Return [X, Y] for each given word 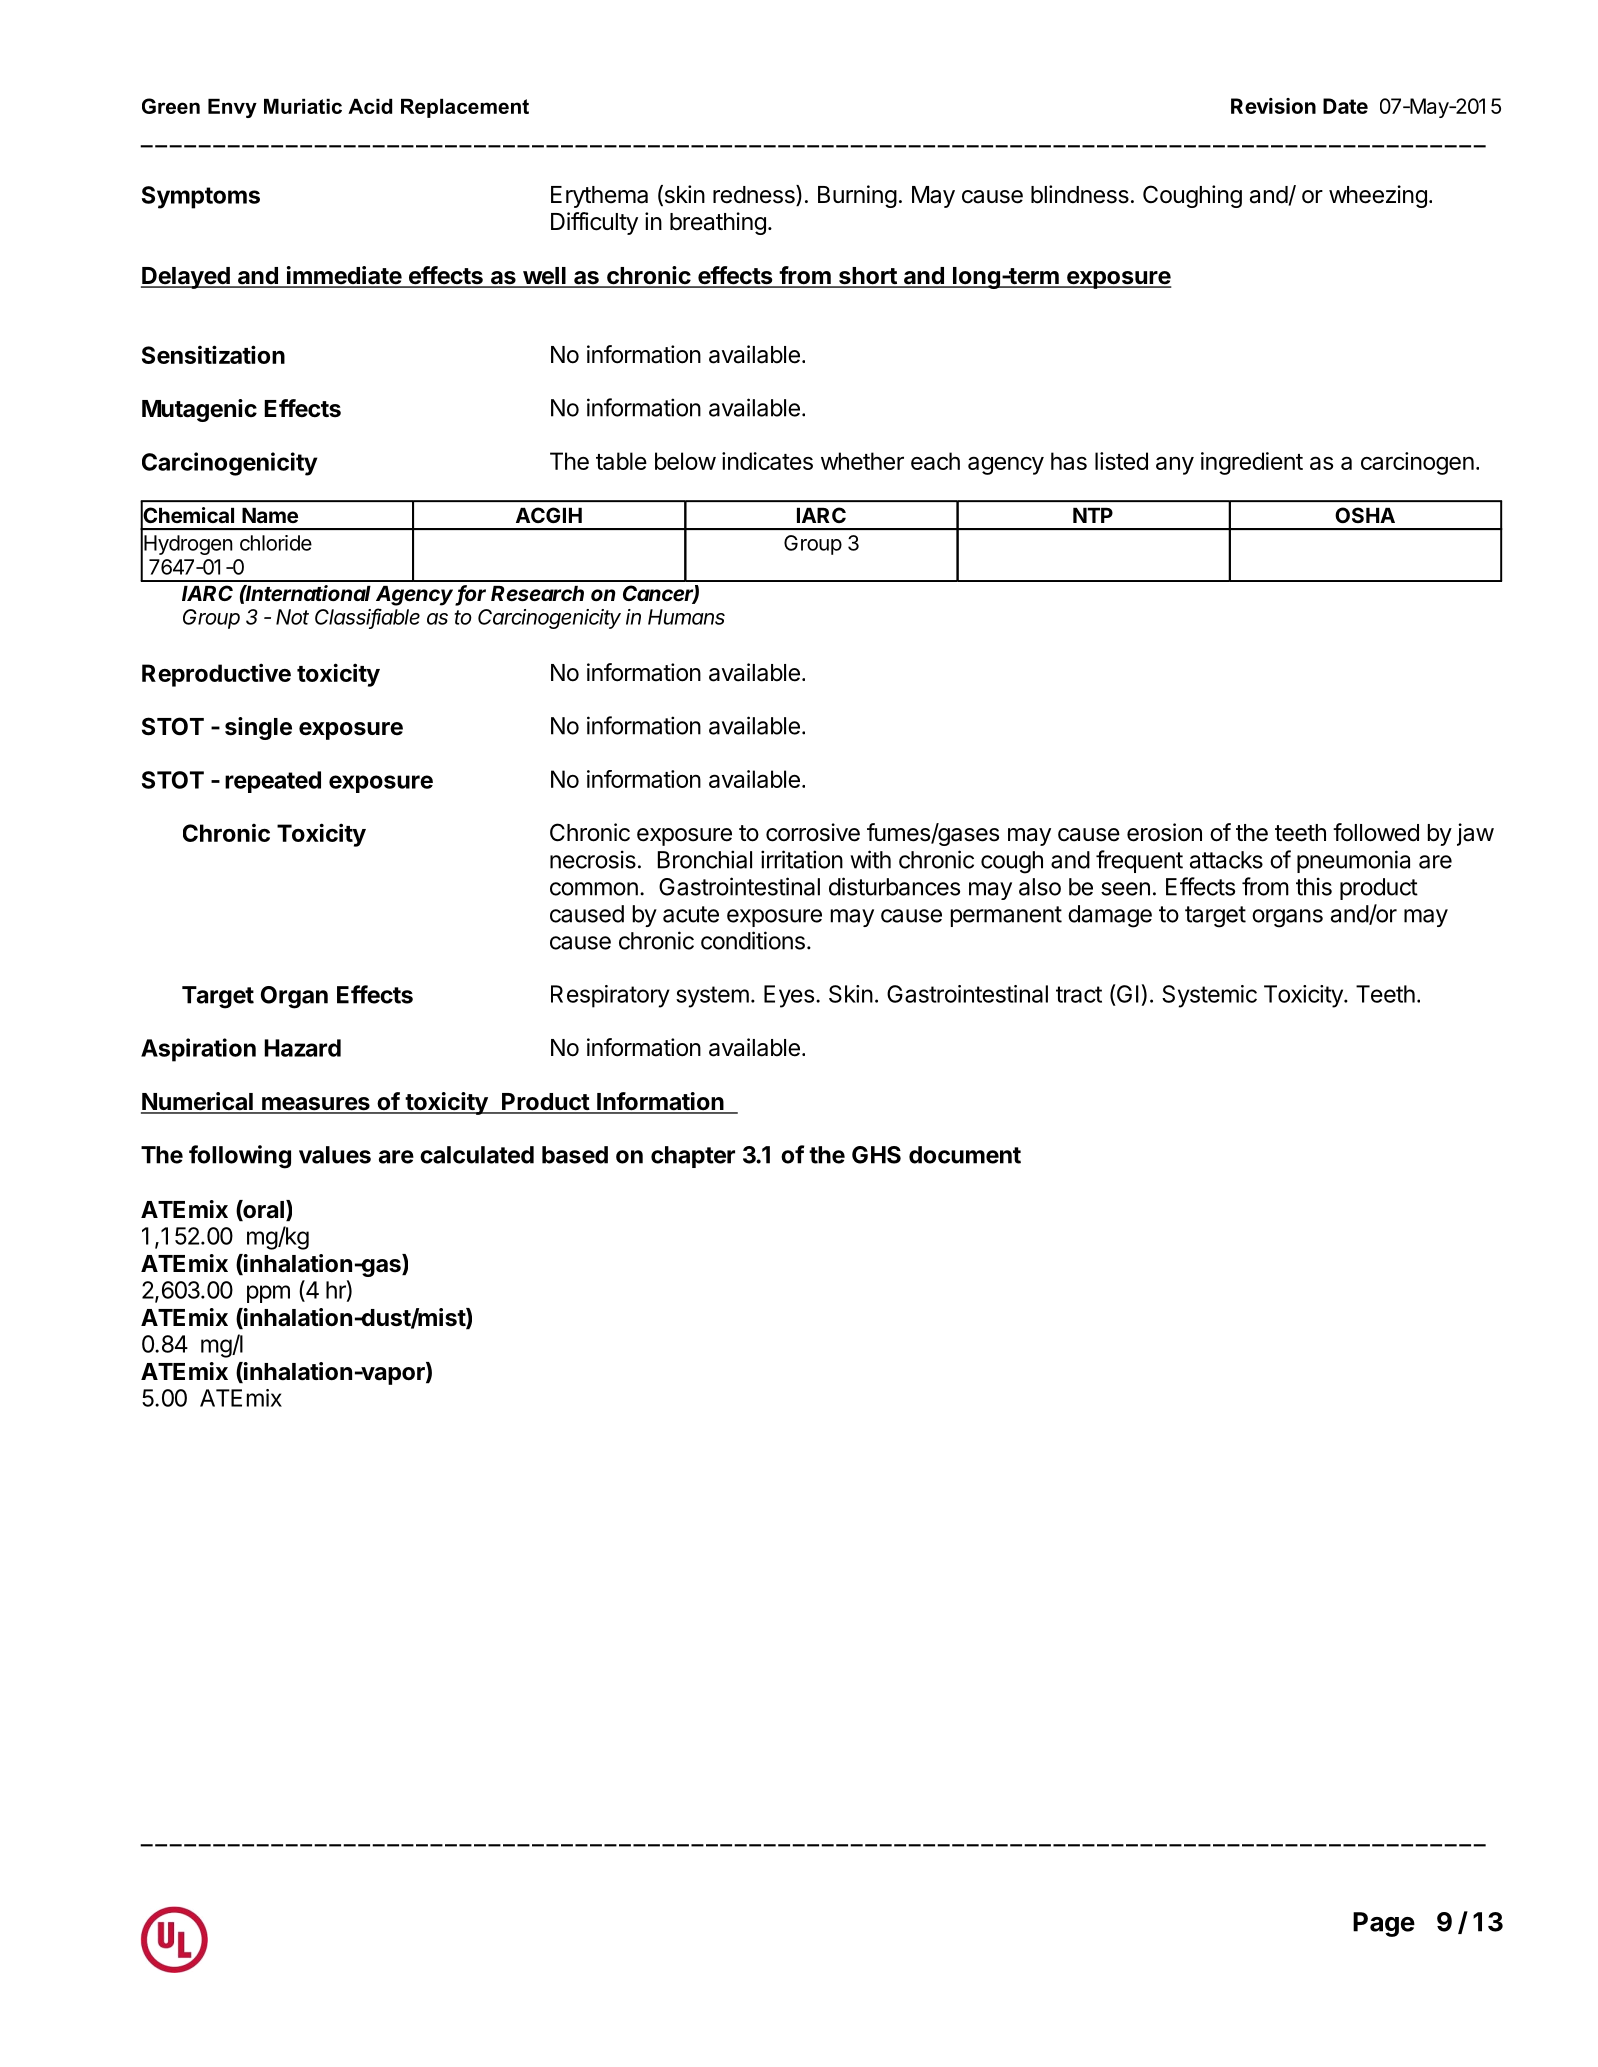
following [240, 1157]
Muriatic [303, 106]
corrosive [813, 832]
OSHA [1365, 515]
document [965, 1155]
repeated [273, 782]
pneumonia [1353, 861]
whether [862, 461]
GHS [876, 1155]
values [335, 1155]
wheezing [1378, 196]
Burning [857, 196]
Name [270, 515]
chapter [693, 1157]
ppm [268, 1294]
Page [1384, 1924]
